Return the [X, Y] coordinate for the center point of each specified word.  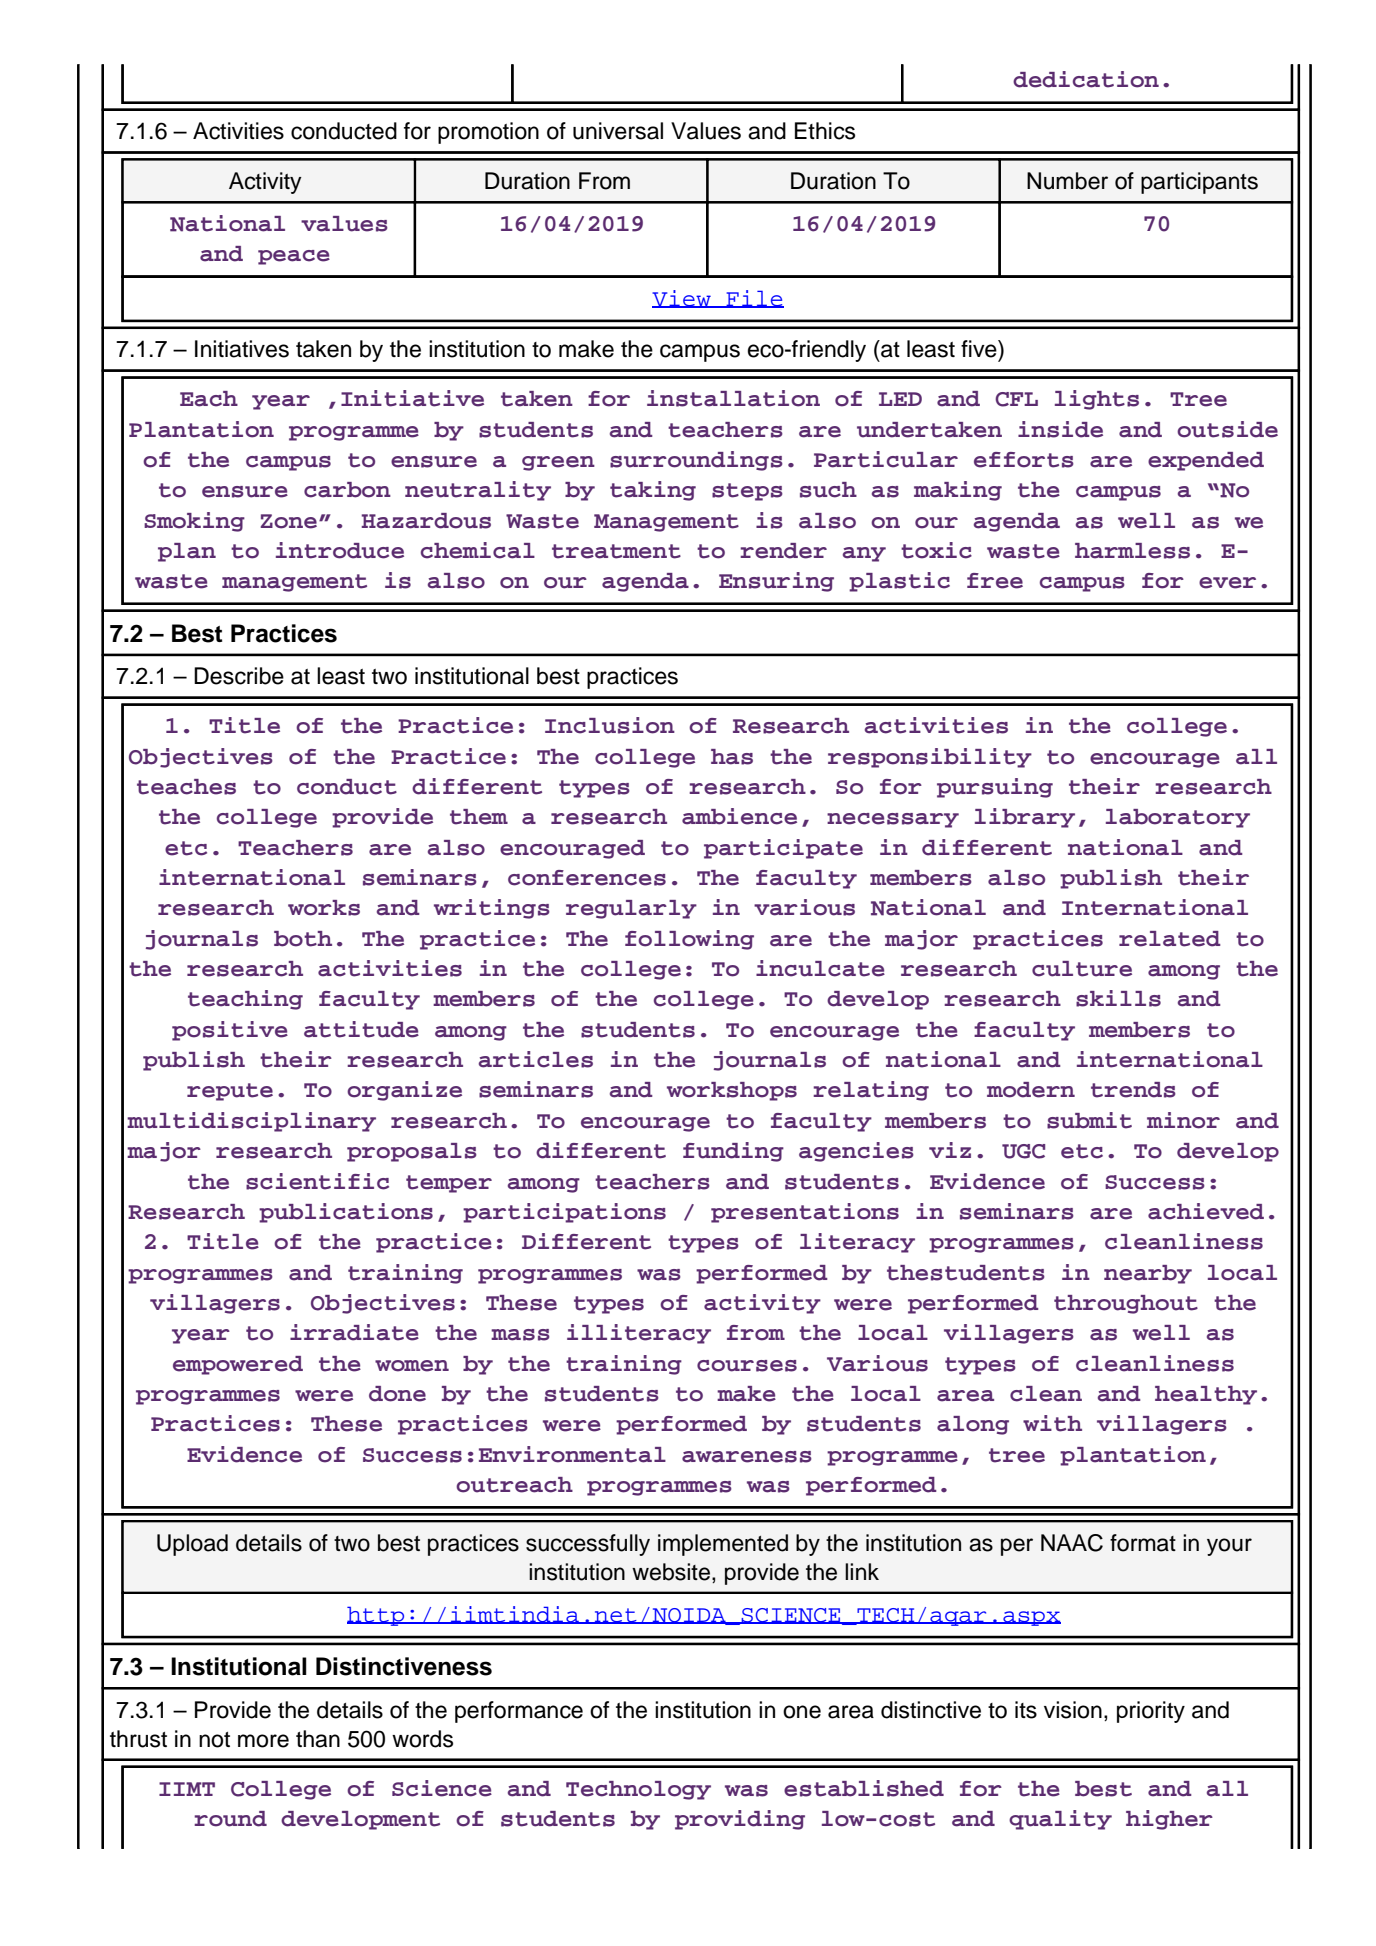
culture [1082, 969]
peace [294, 257]
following [689, 940]
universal [618, 131]
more [263, 1741]
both [303, 939]
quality [1060, 1820]
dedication [1086, 79]
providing [740, 1820]
